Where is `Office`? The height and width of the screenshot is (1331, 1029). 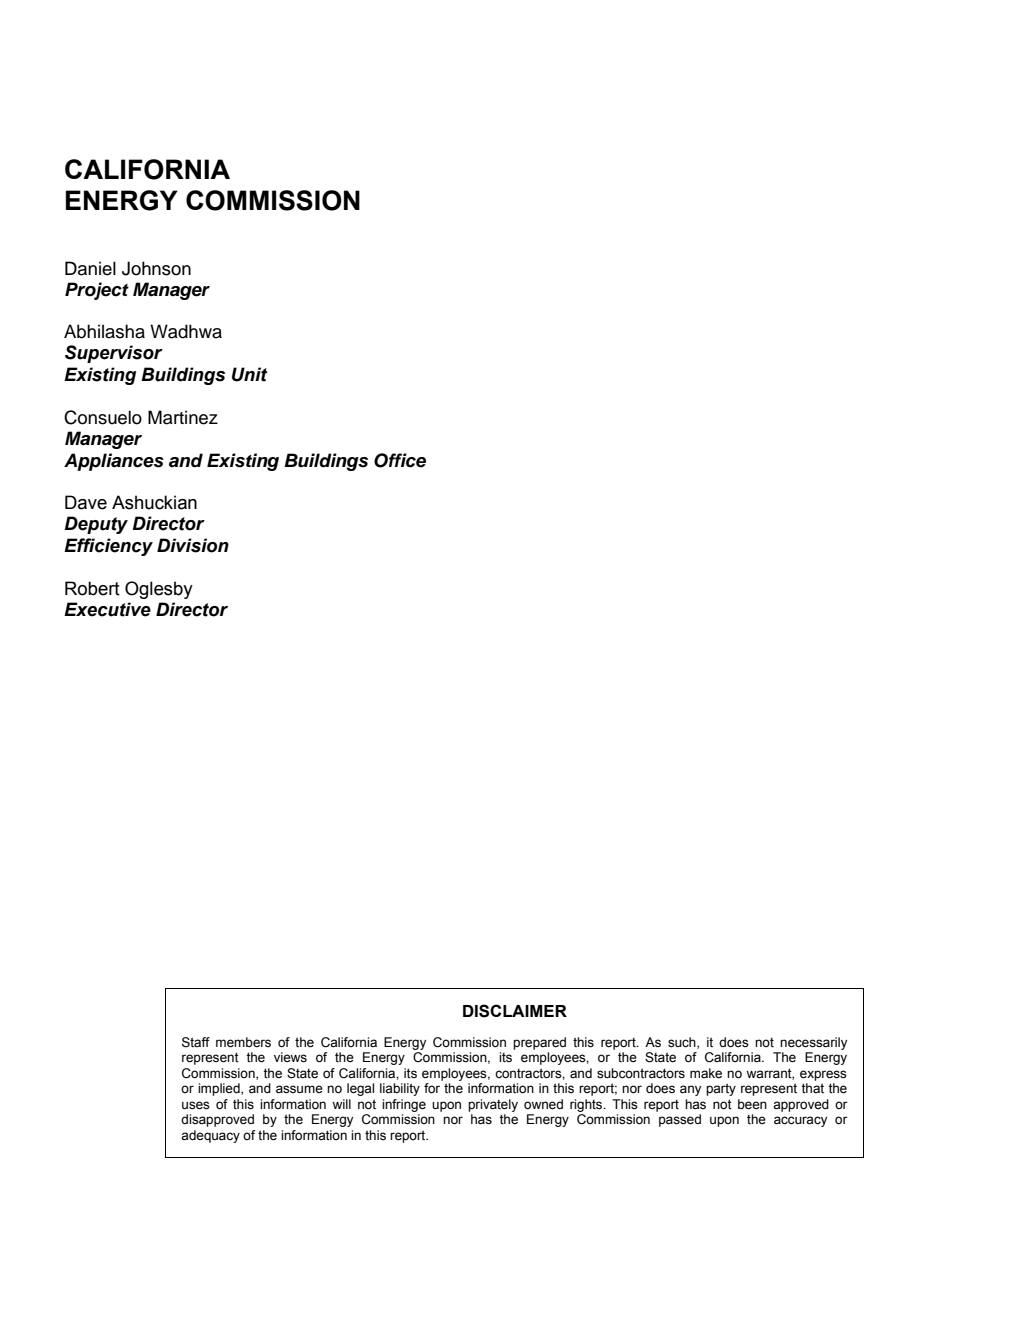
Office is located at coordinates (400, 460).
